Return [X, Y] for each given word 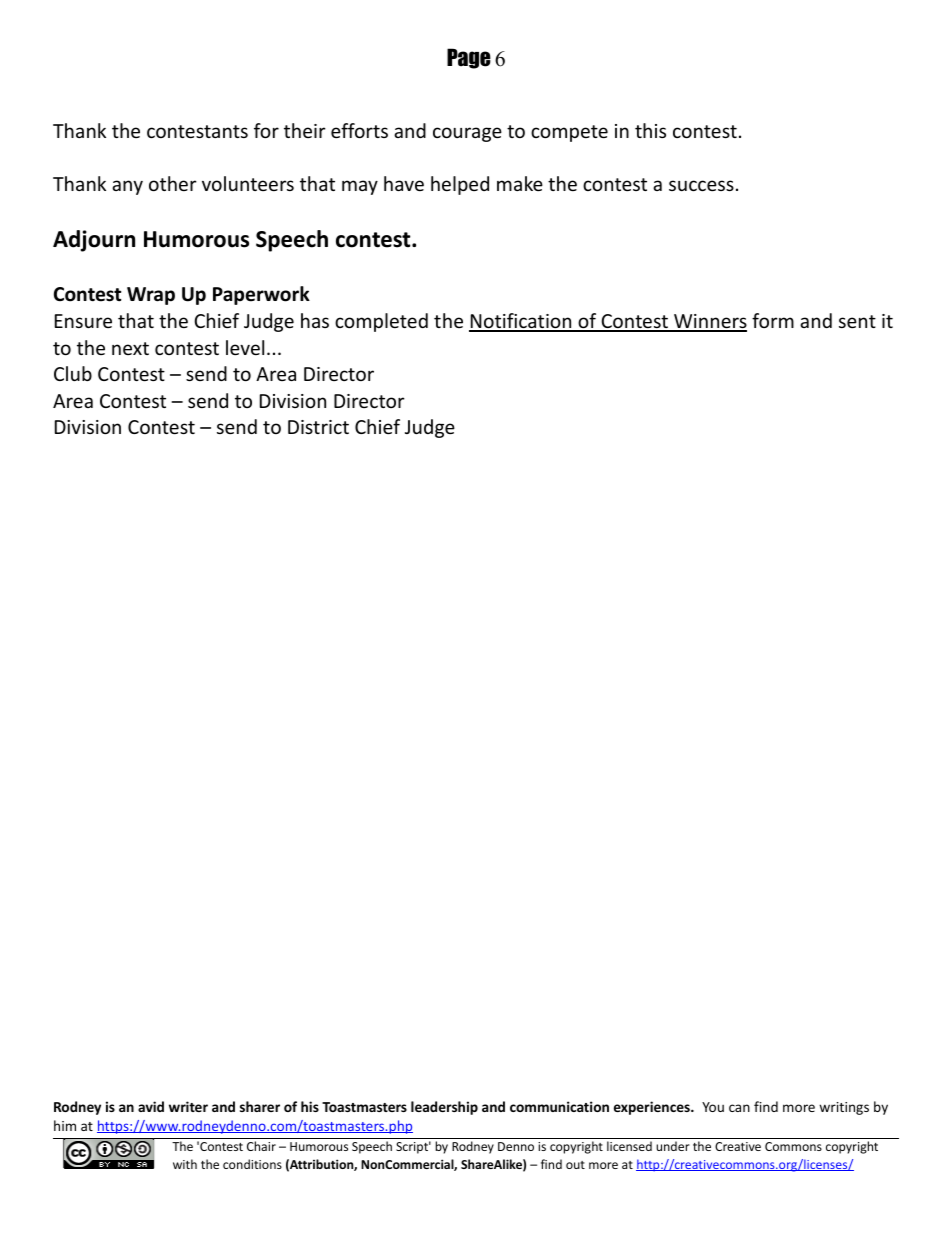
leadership [444, 1108]
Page [469, 58]
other [173, 183]
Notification [521, 322]
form [773, 320]
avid [151, 1106]
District [318, 427]
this [650, 130]
